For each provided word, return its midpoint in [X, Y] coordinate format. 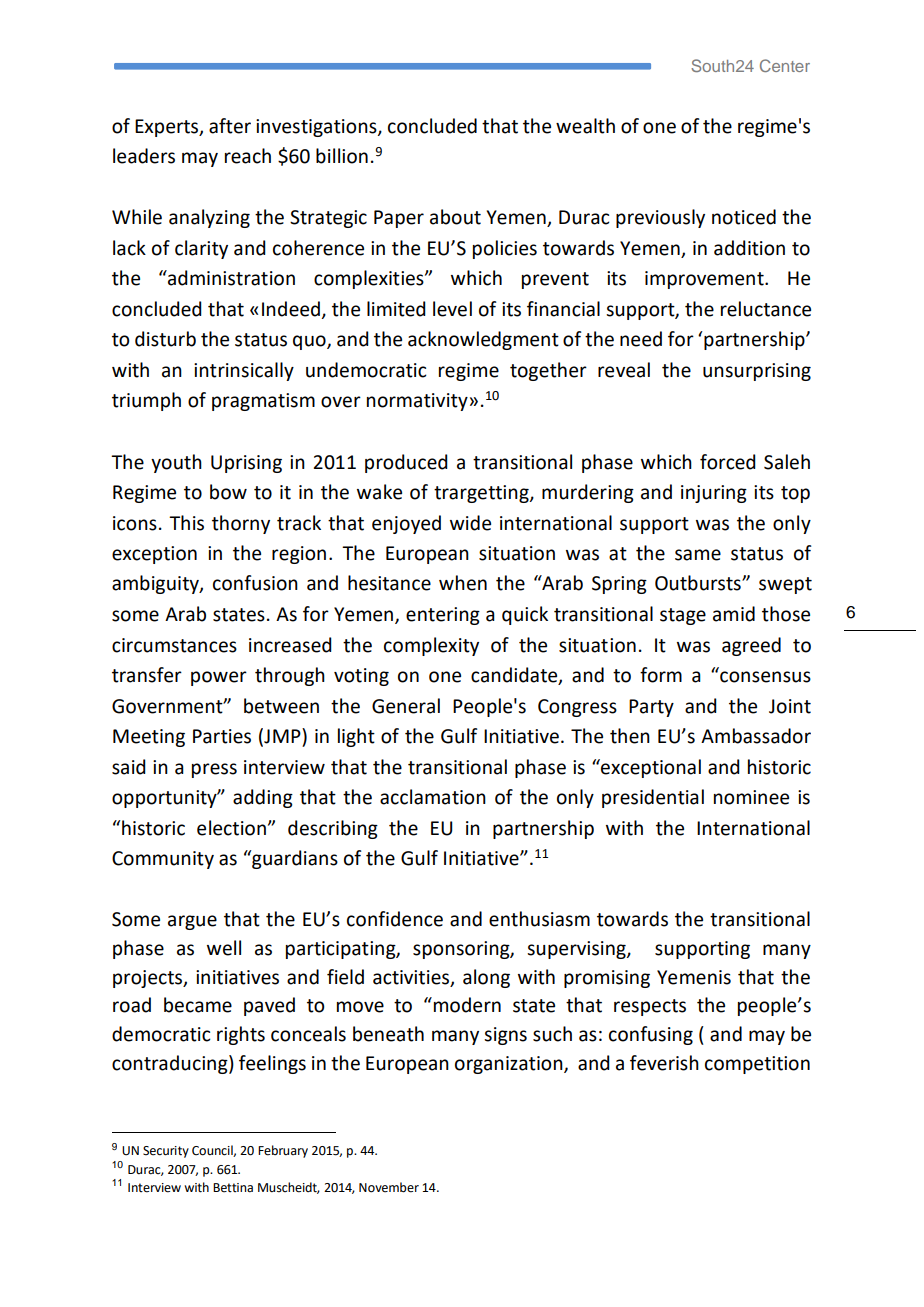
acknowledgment [483, 340]
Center [785, 65]
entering [443, 616]
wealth [585, 126]
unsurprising [757, 372]
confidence [395, 919]
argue [192, 922]
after [230, 126]
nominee [751, 797]
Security [166, 1152]
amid [734, 614]
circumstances [174, 645]
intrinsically [244, 371]
